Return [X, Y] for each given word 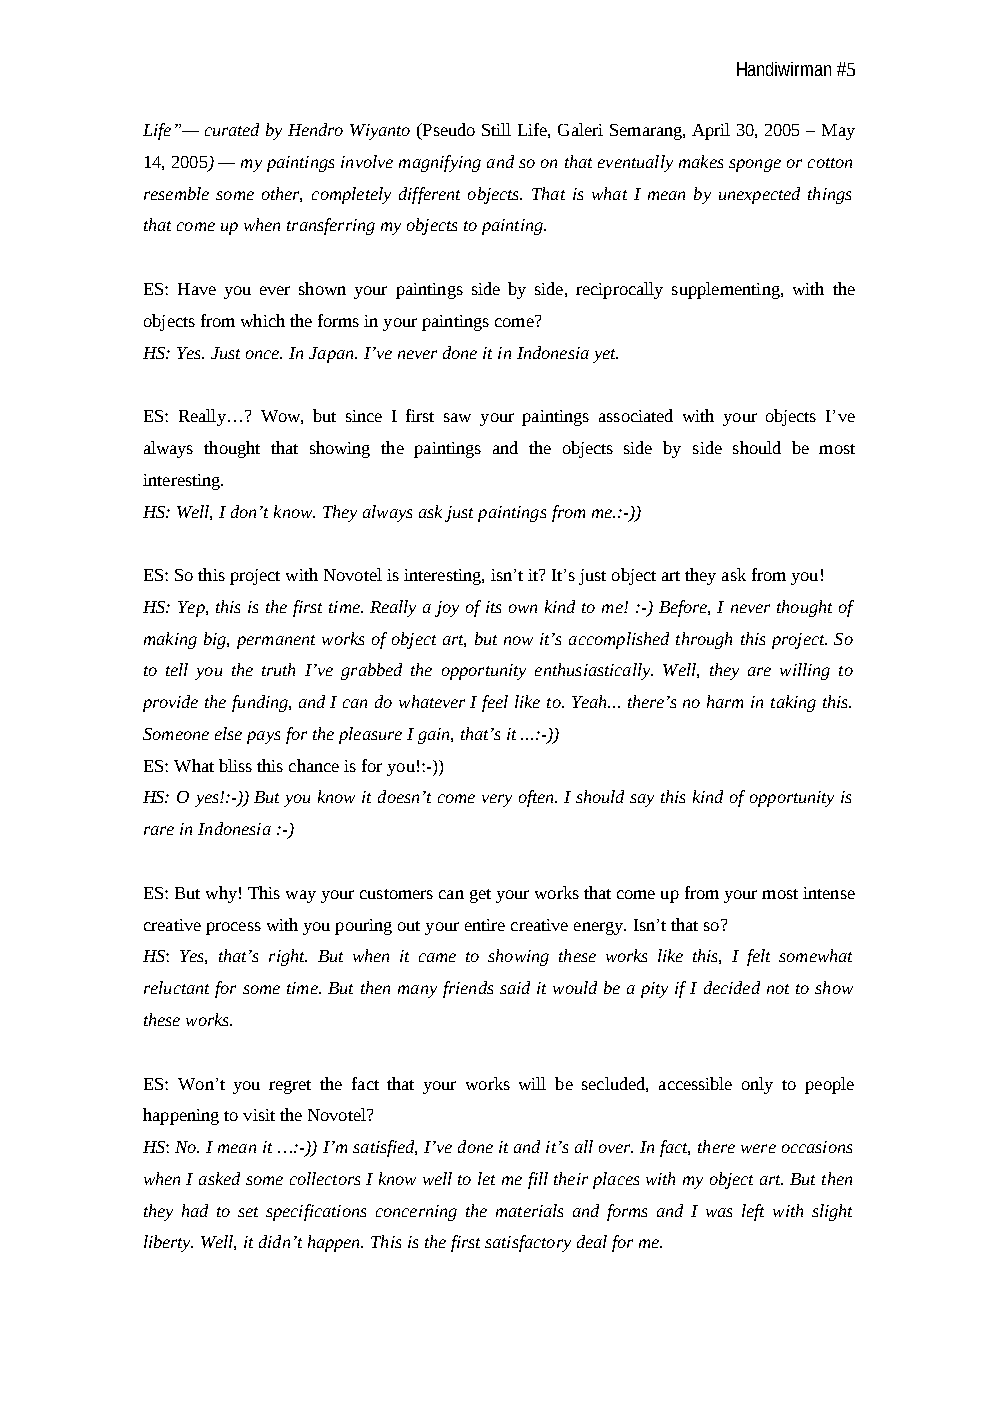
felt [758, 957]
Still [496, 129]
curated [232, 129]
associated [636, 415]
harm [725, 701]
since [364, 416]
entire [485, 925]
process [233, 928]
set [248, 1212]
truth [278, 669]
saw [457, 417]
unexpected [759, 195]
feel [495, 703]
